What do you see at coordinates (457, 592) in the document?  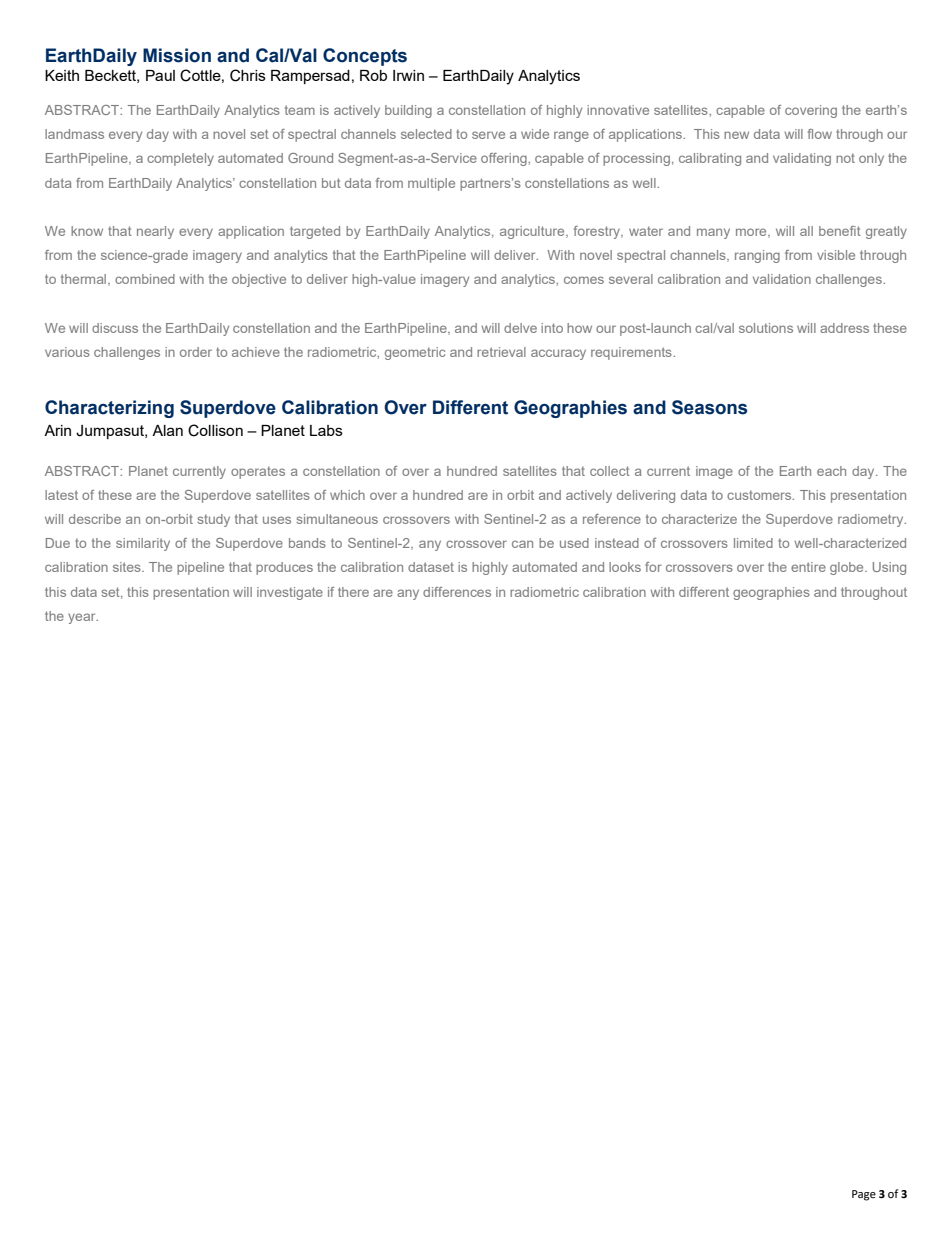 I see `differences` at bounding box center [457, 592].
